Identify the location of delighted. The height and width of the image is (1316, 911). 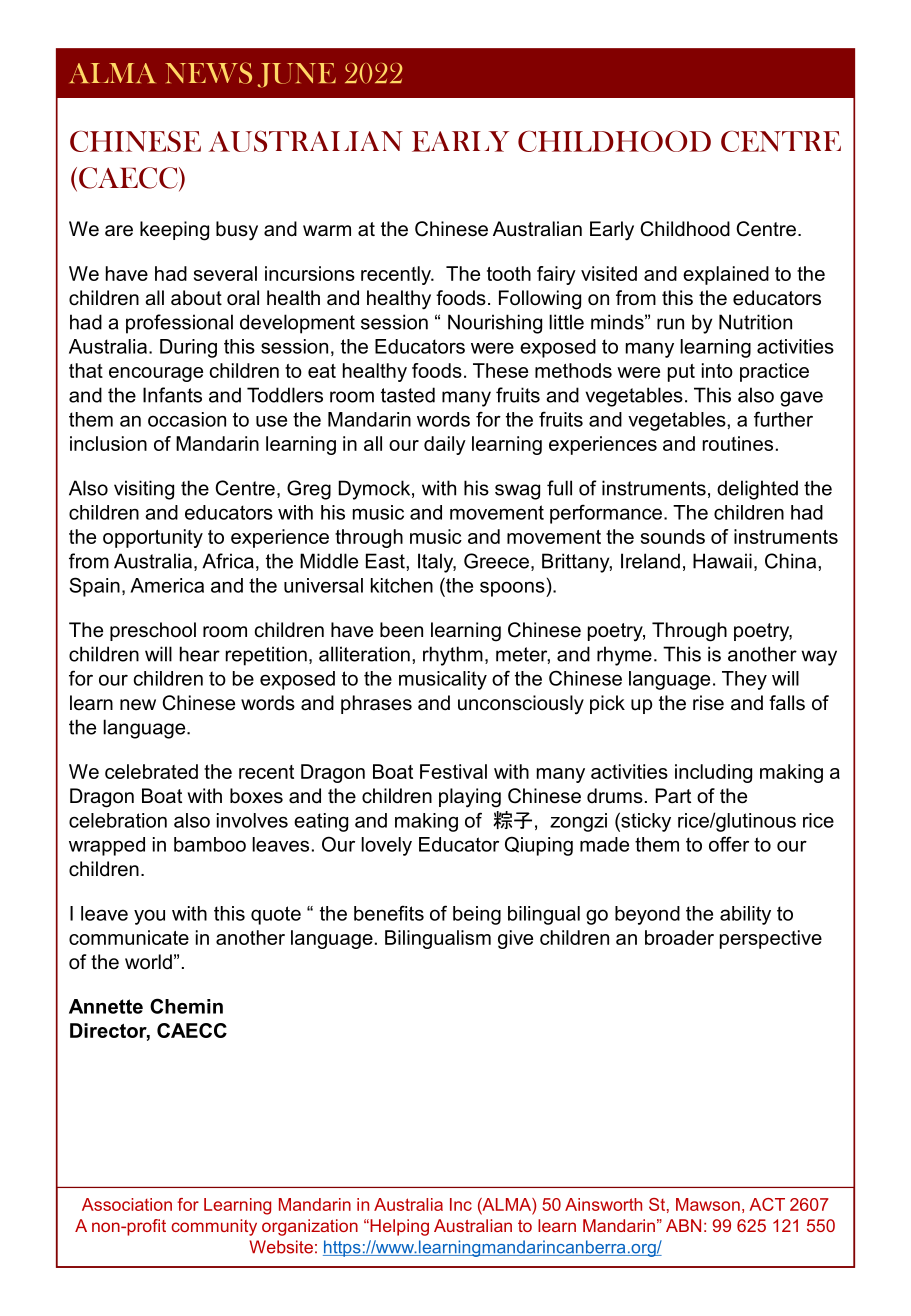
(757, 490).
